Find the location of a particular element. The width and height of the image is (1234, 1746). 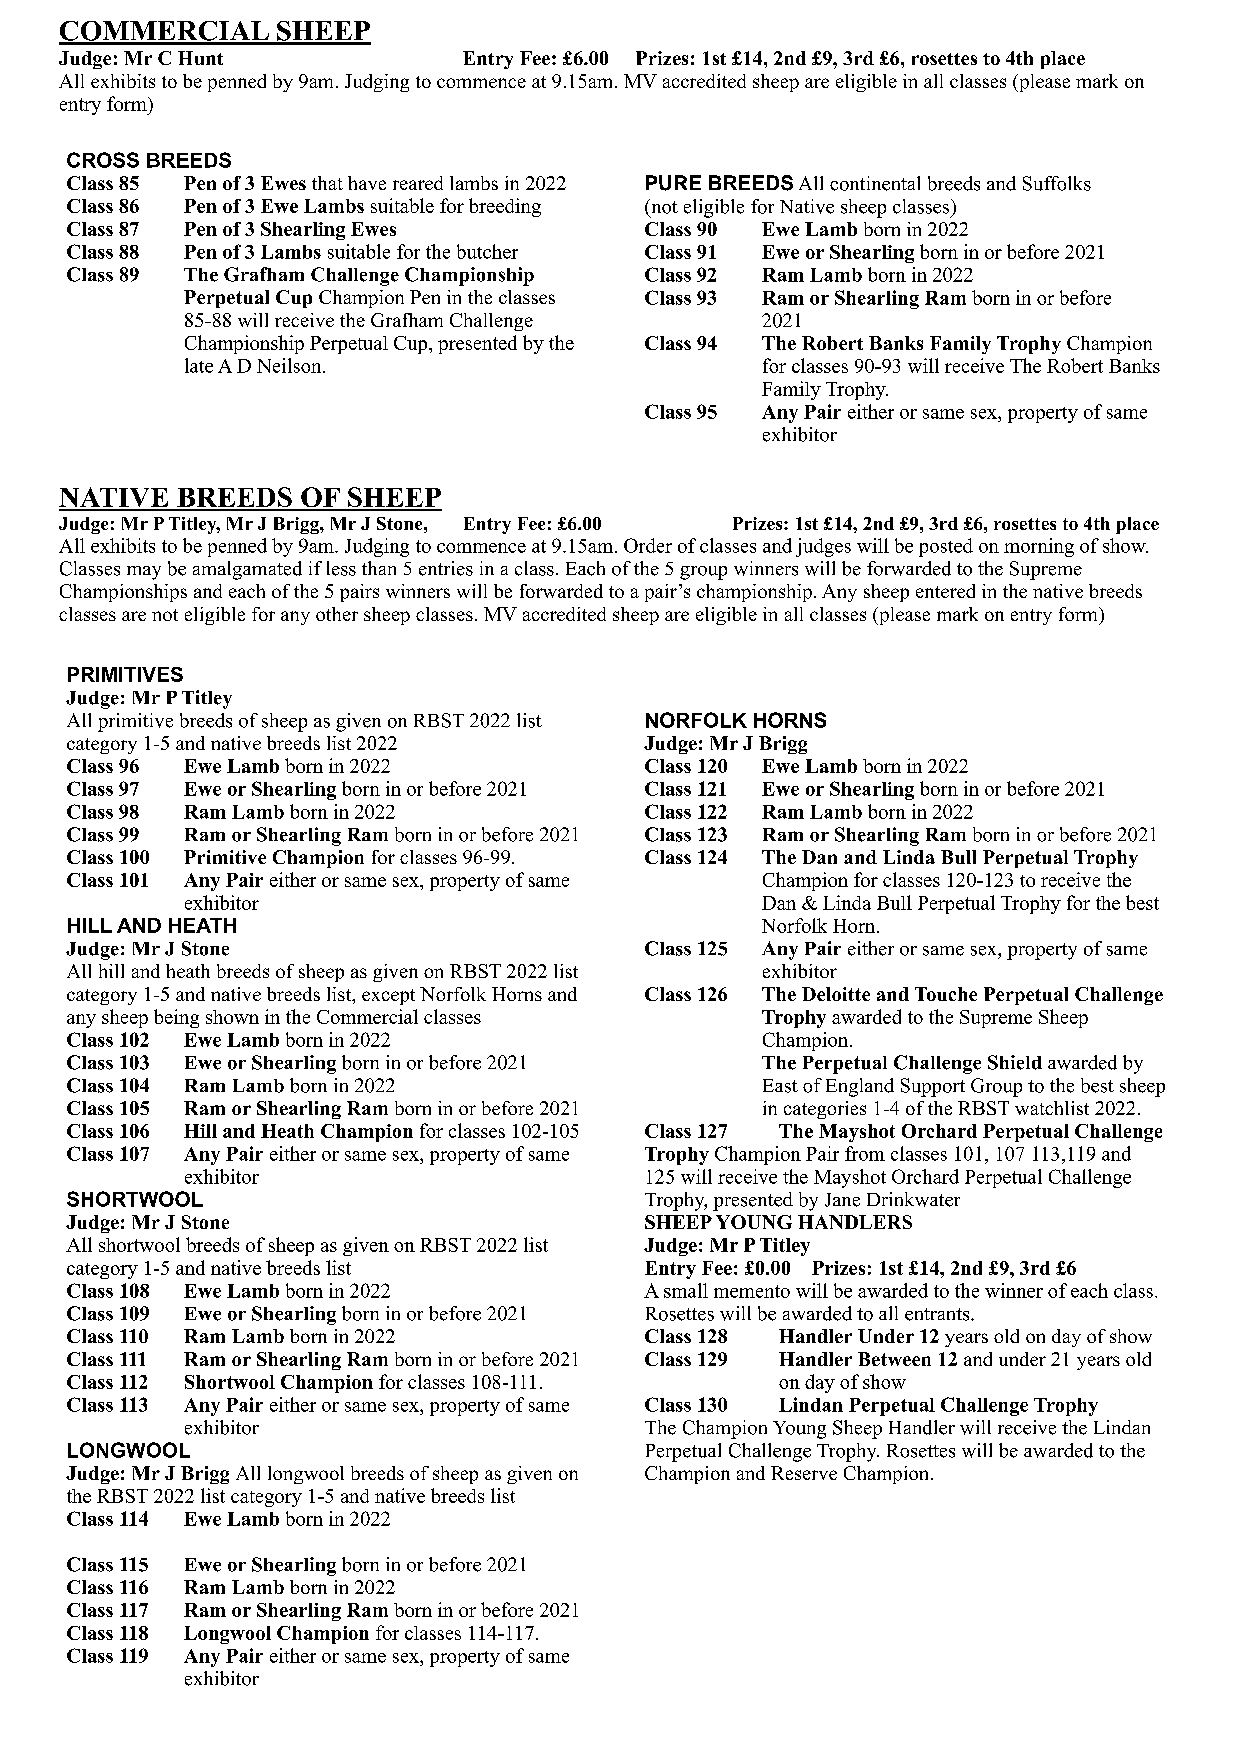

being is located at coordinates (176, 1018).
